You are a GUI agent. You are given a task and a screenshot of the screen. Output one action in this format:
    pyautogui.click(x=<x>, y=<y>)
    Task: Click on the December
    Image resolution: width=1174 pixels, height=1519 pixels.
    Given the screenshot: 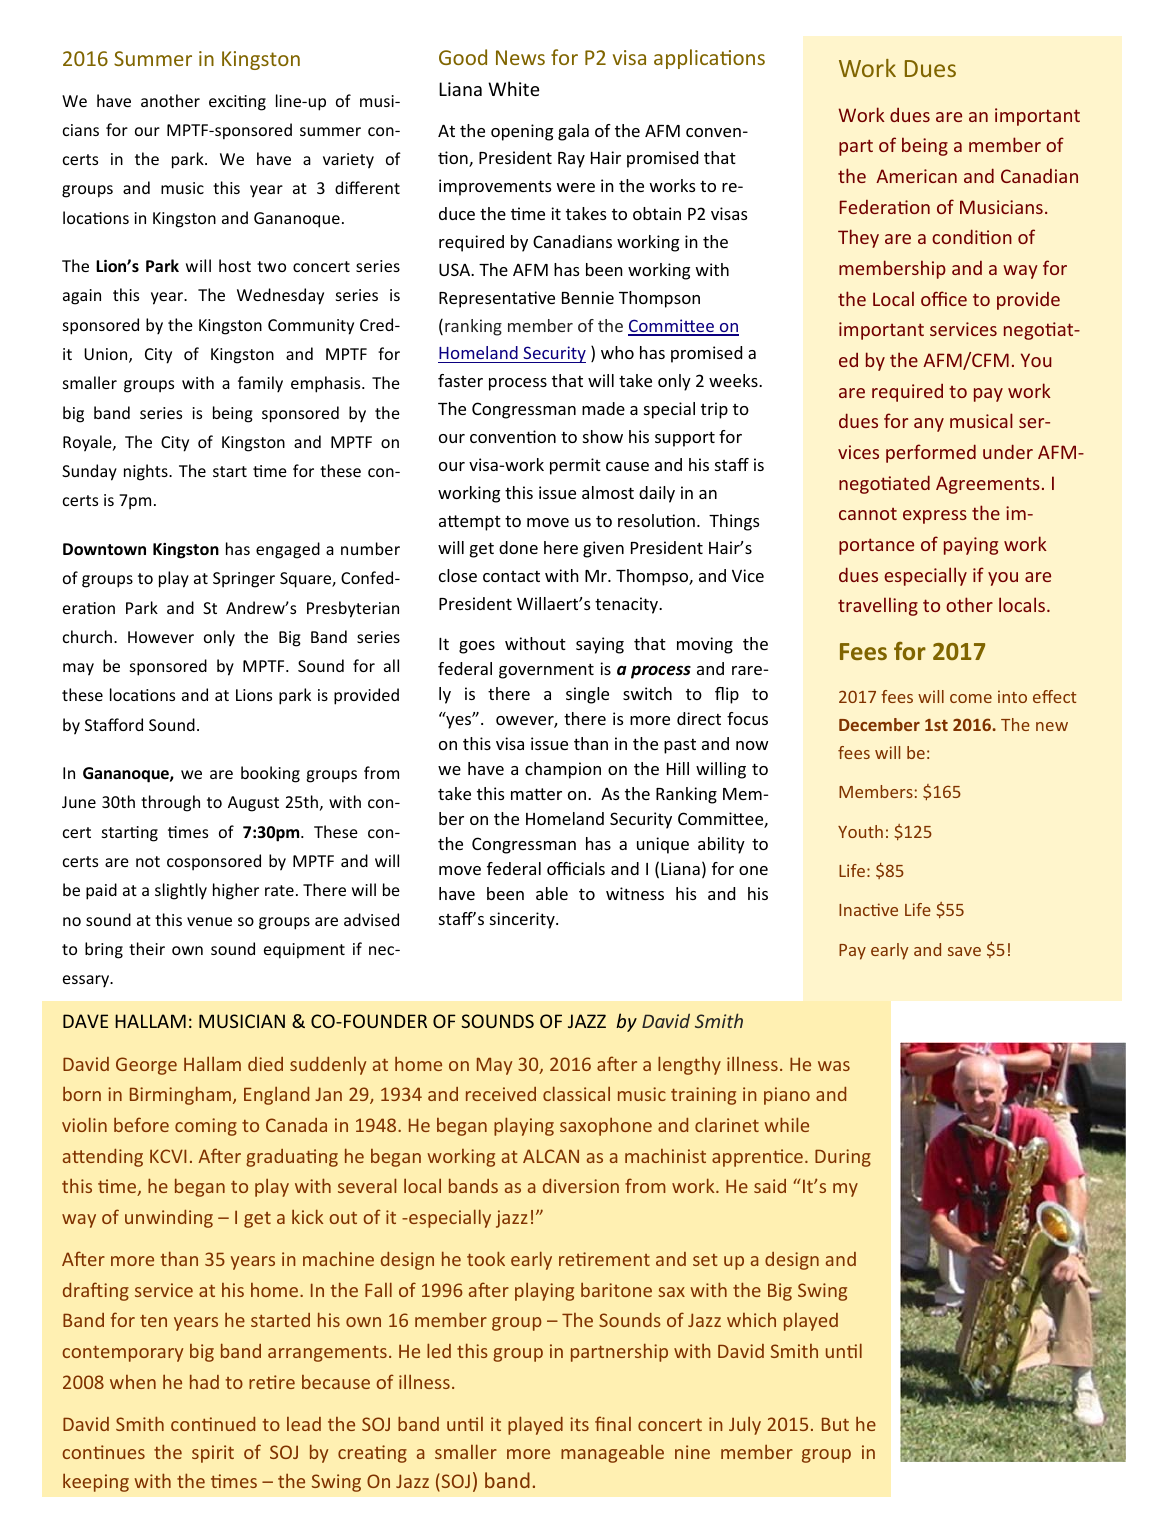 What is the action you would take?
    pyautogui.click(x=879, y=724)
